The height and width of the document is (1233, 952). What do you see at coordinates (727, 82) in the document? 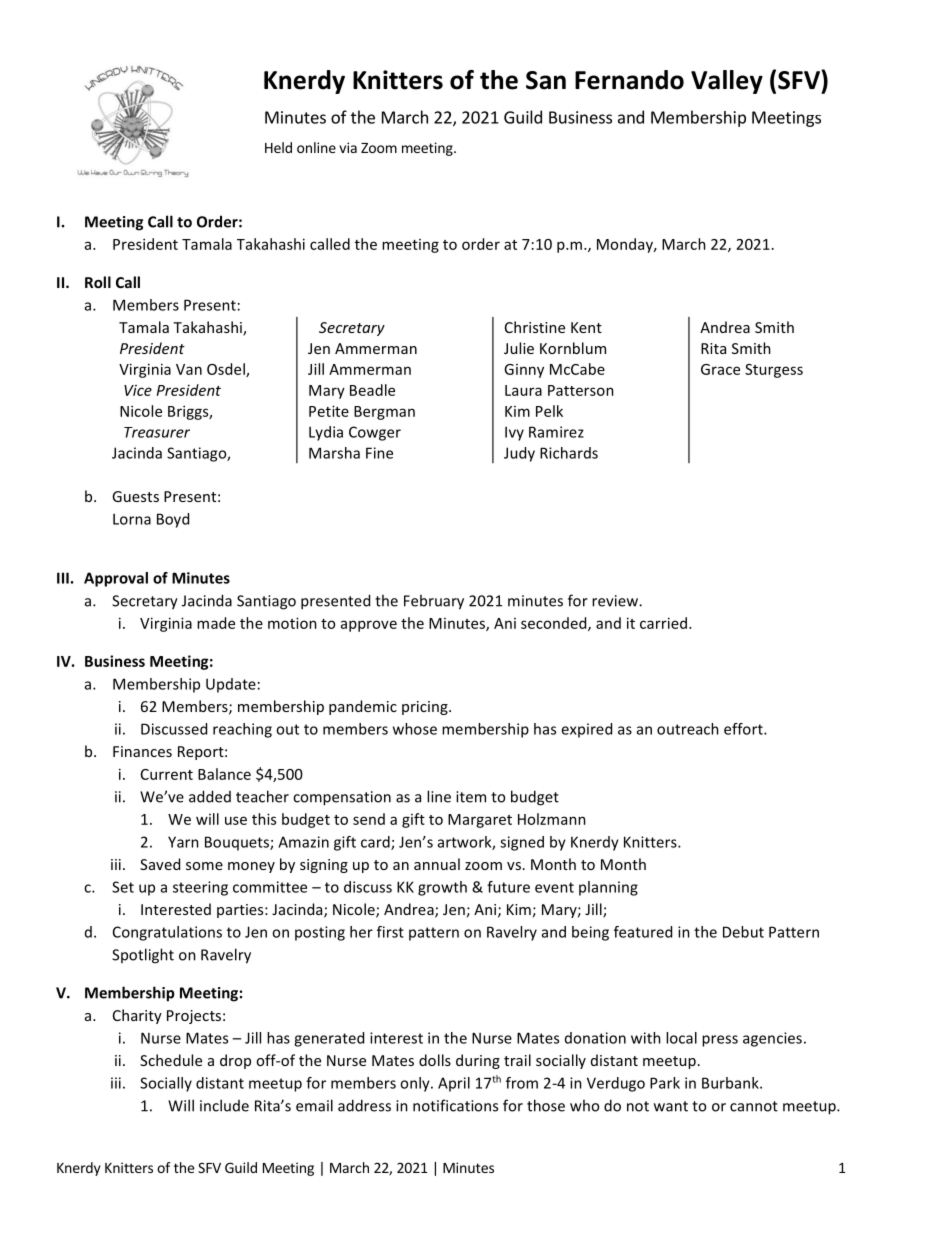
I see `Valley` at bounding box center [727, 82].
